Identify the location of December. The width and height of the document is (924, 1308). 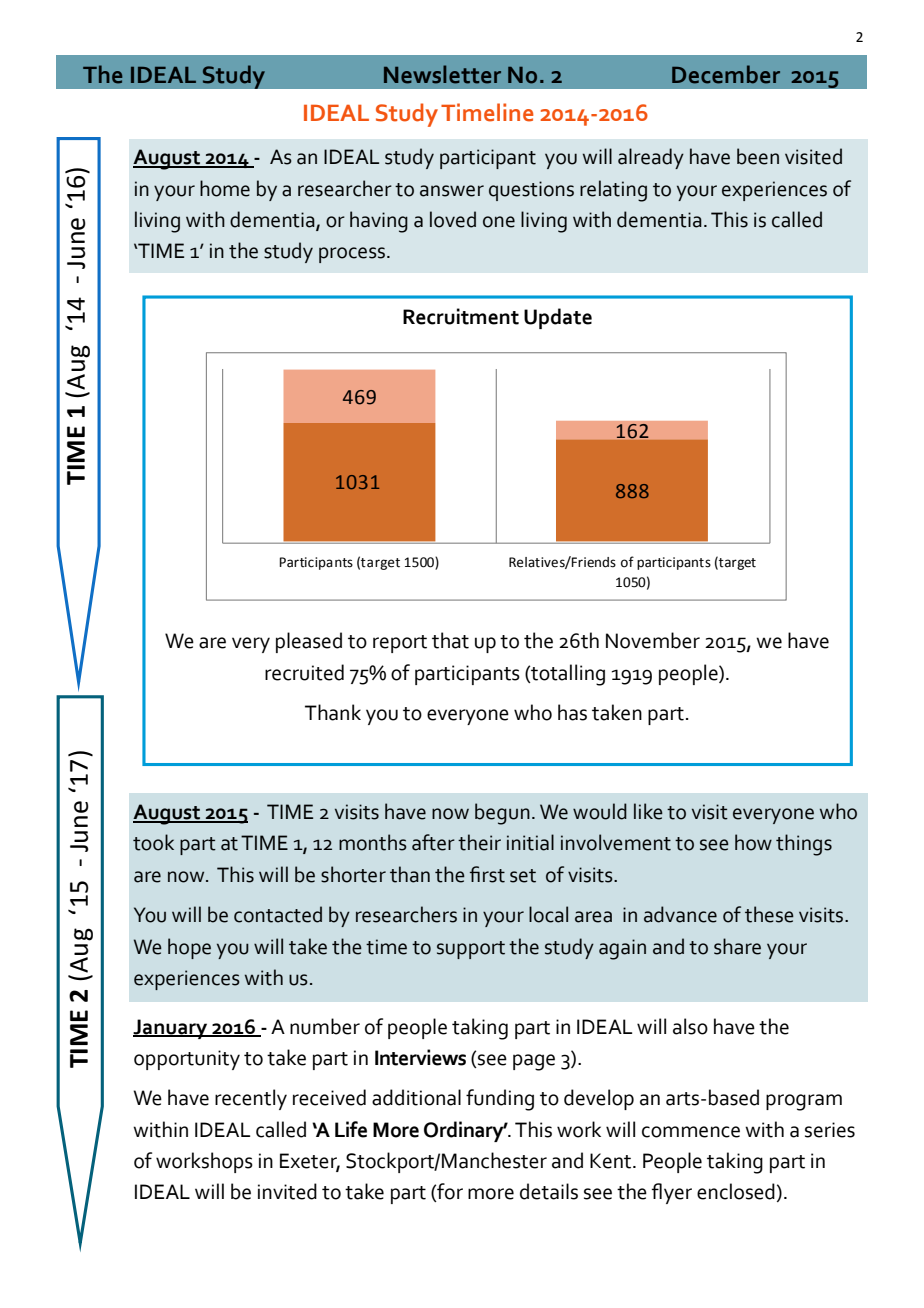
(726, 74).
